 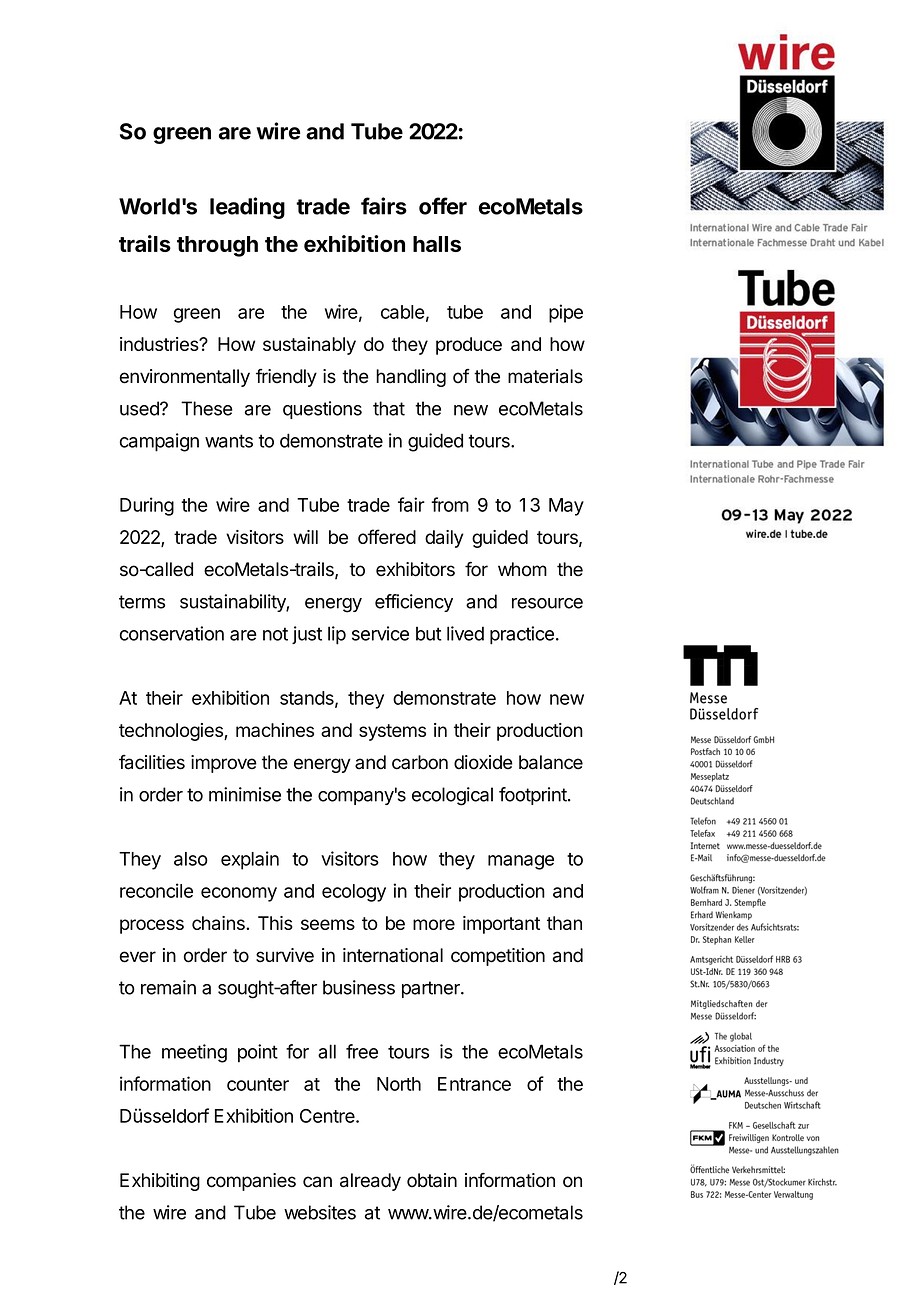 What do you see at coordinates (217, 246) in the screenshot?
I see `through` at bounding box center [217, 246].
